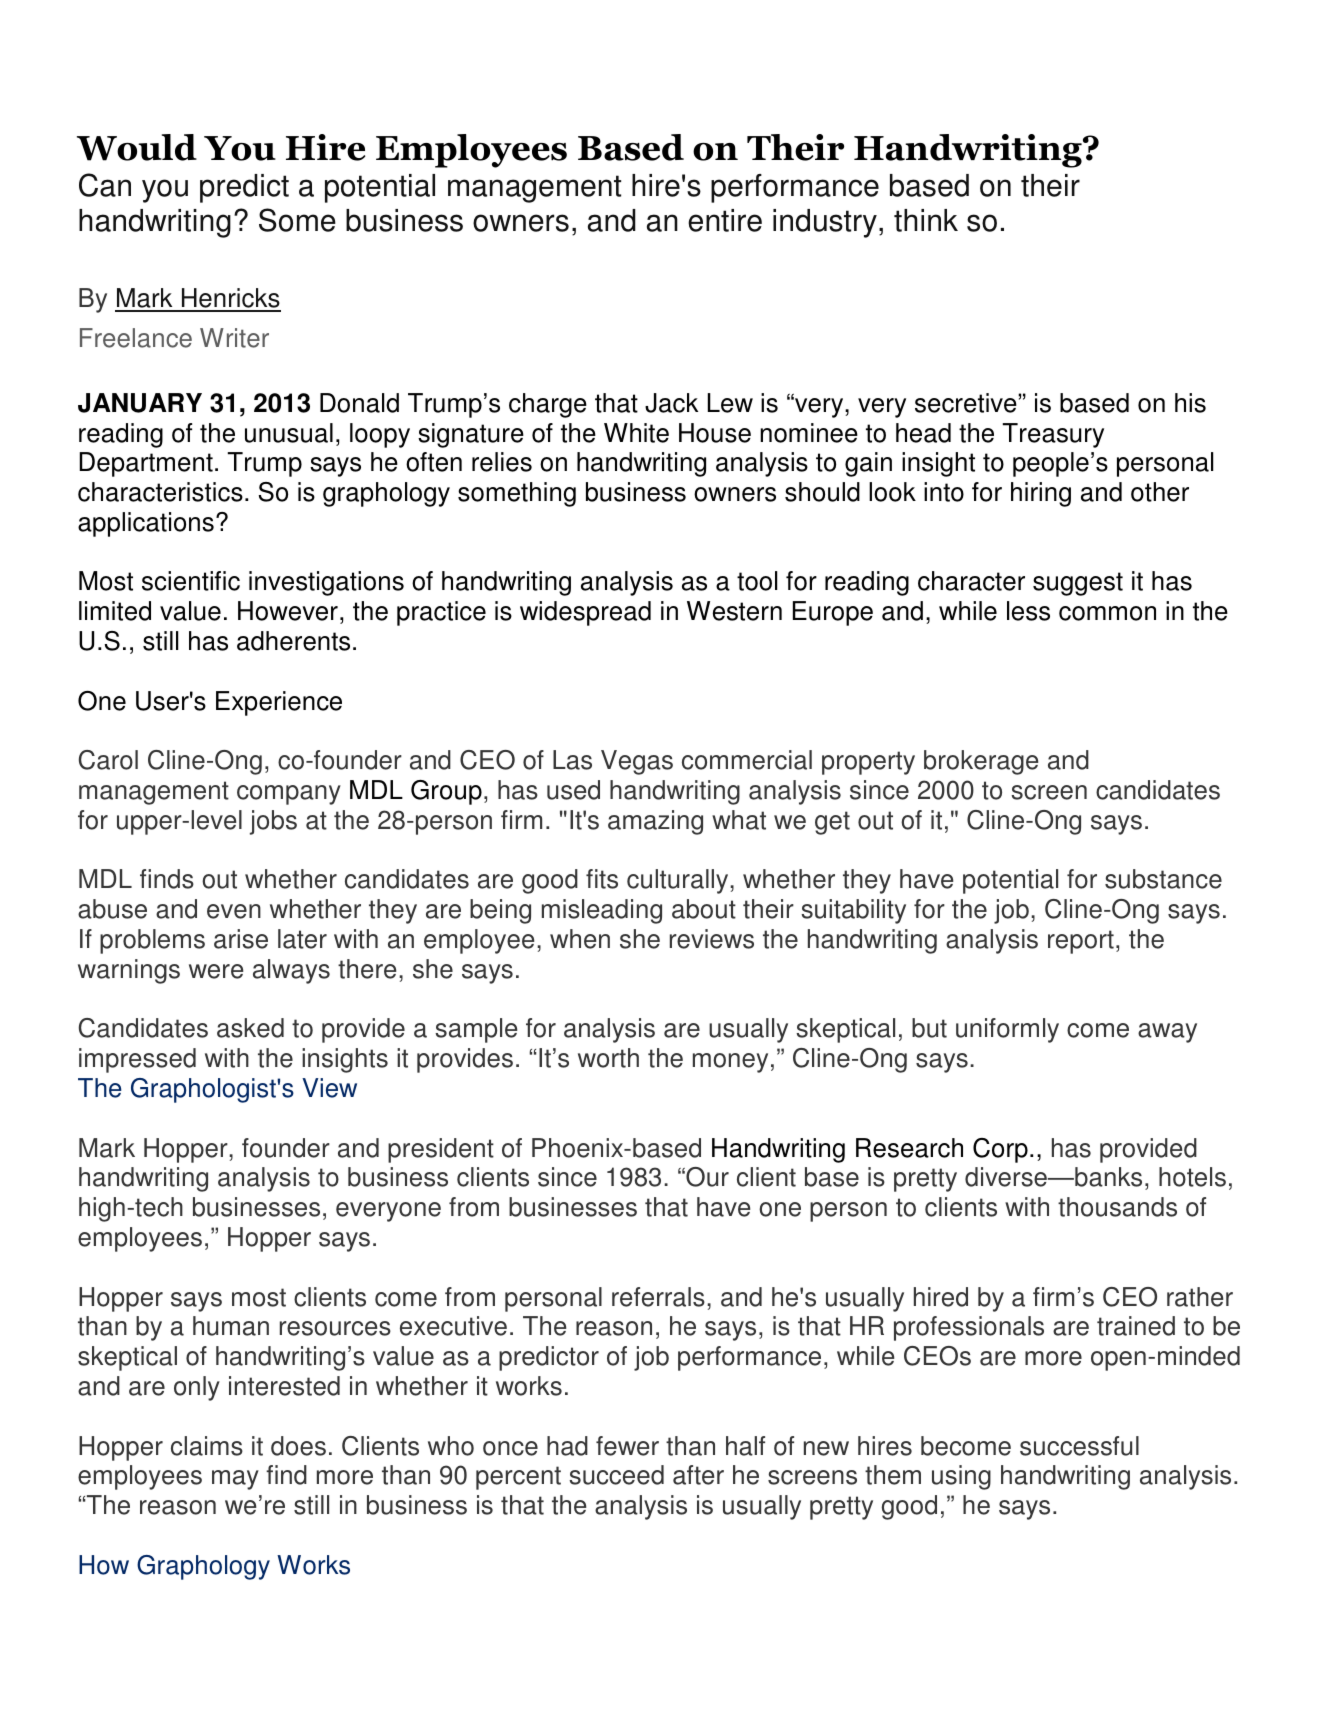 Image resolution: width=1321 pixels, height=1710 pixels. What do you see at coordinates (627, 1446) in the page?
I see `fewer` at bounding box center [627, 1446].
